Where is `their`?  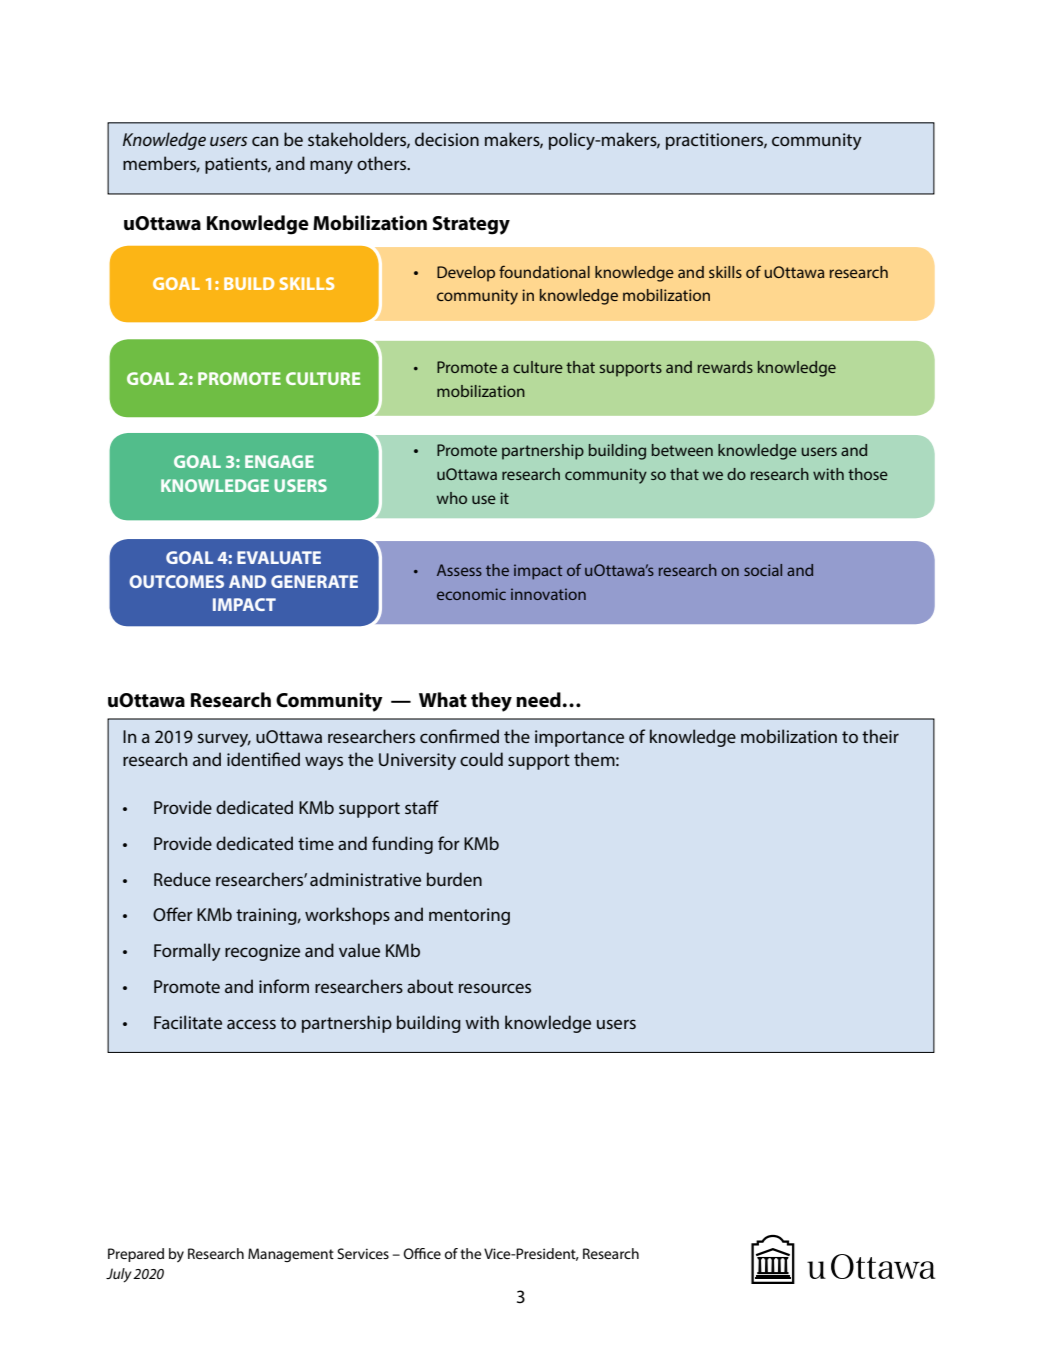 their is located at coordinates (880, 736).
